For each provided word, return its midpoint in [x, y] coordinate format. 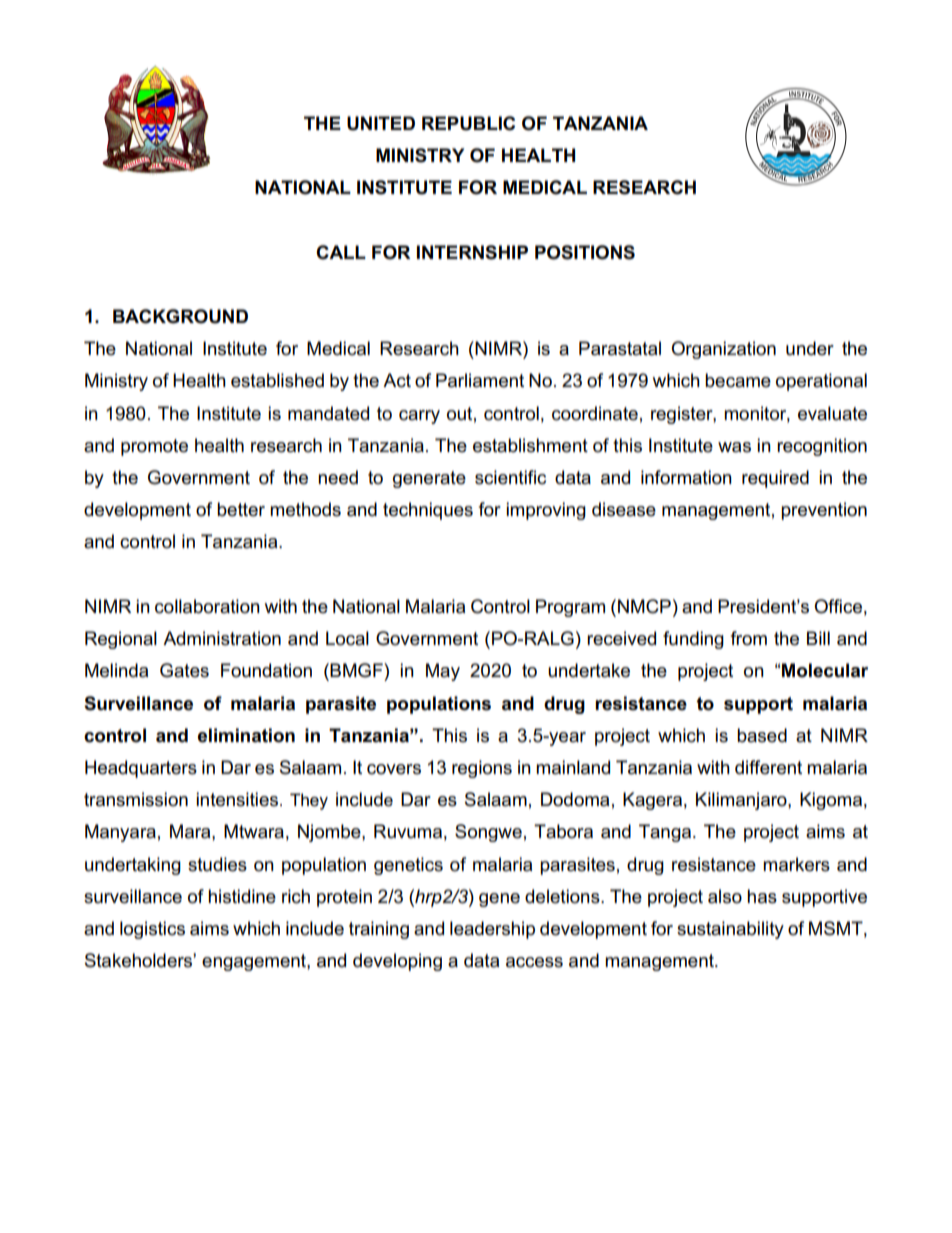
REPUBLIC [468, 123]
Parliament [480, 380]
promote [154, 447]
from [749, 638]
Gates [184, 670]
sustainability [730, 930]
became [738, 380]
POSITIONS [585, 252]
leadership [492, 930]
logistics [152, 930]
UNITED [381, 123]
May [443, 672]
